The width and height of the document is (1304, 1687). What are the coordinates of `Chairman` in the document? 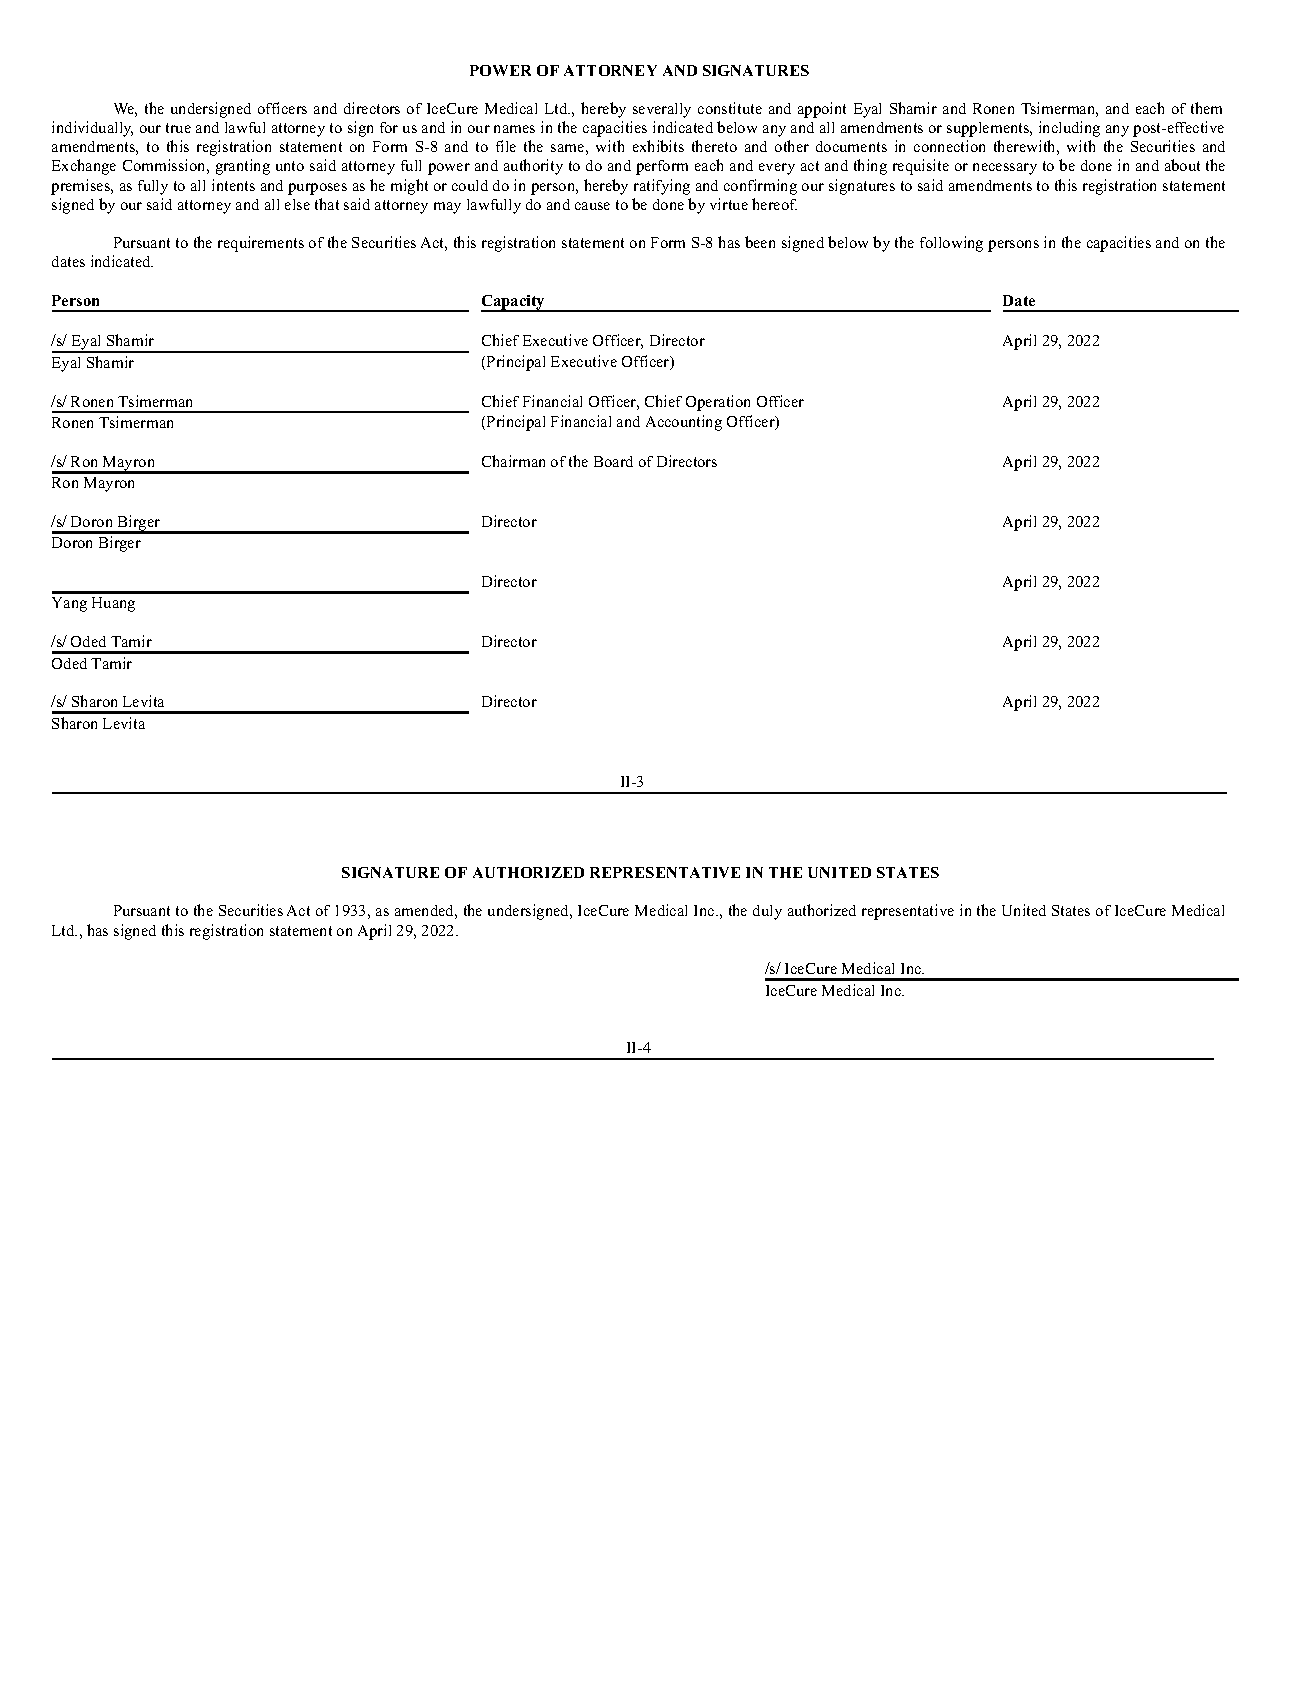 It's located at (513, 461).
